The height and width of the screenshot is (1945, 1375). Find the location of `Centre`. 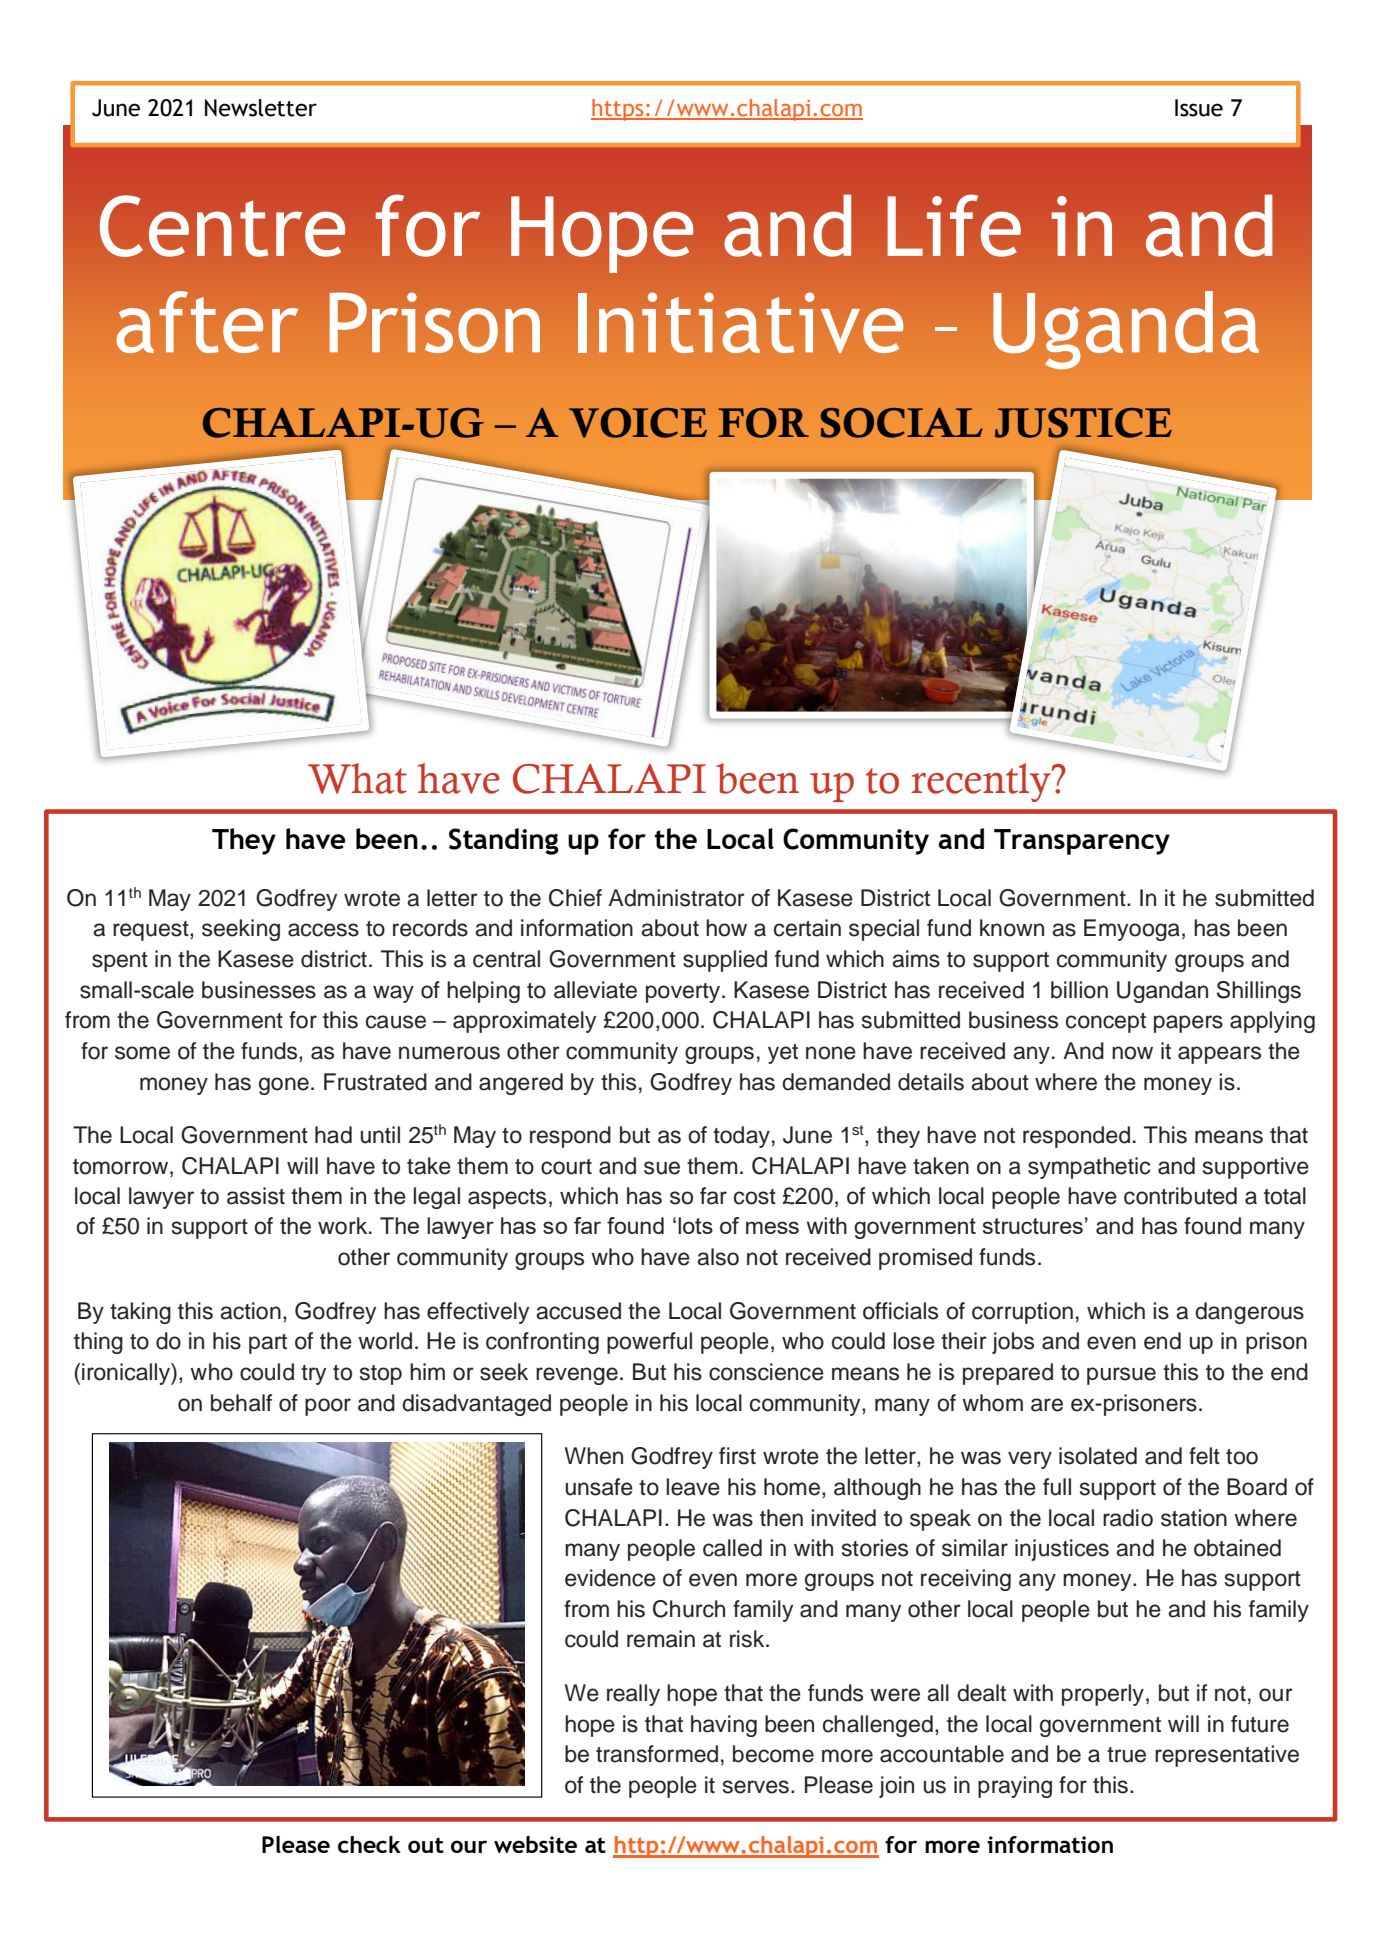

Centre is located at coordinates (222, 226).
